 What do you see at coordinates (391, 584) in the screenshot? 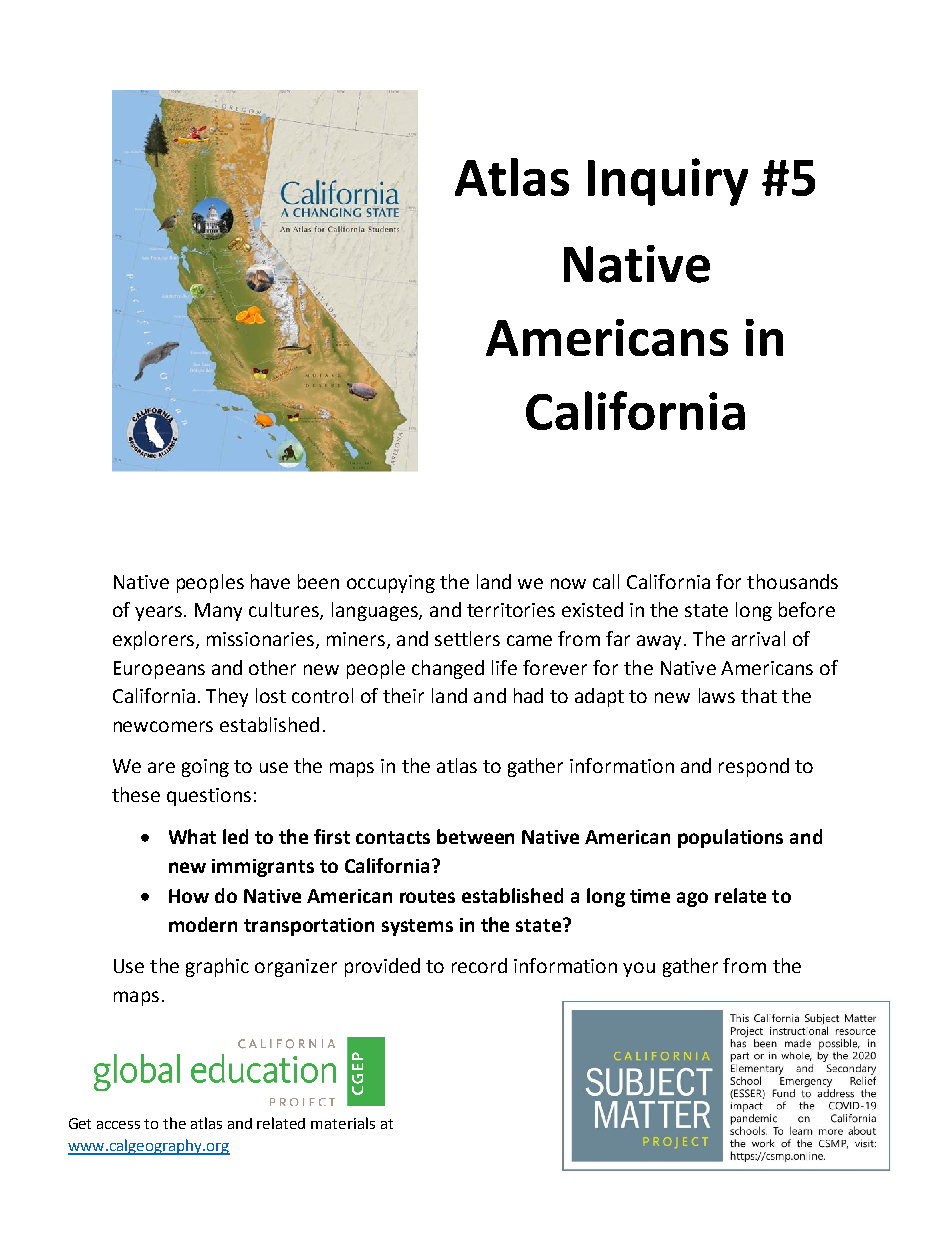
I see `occupying` at bounding box center [391, 584].
